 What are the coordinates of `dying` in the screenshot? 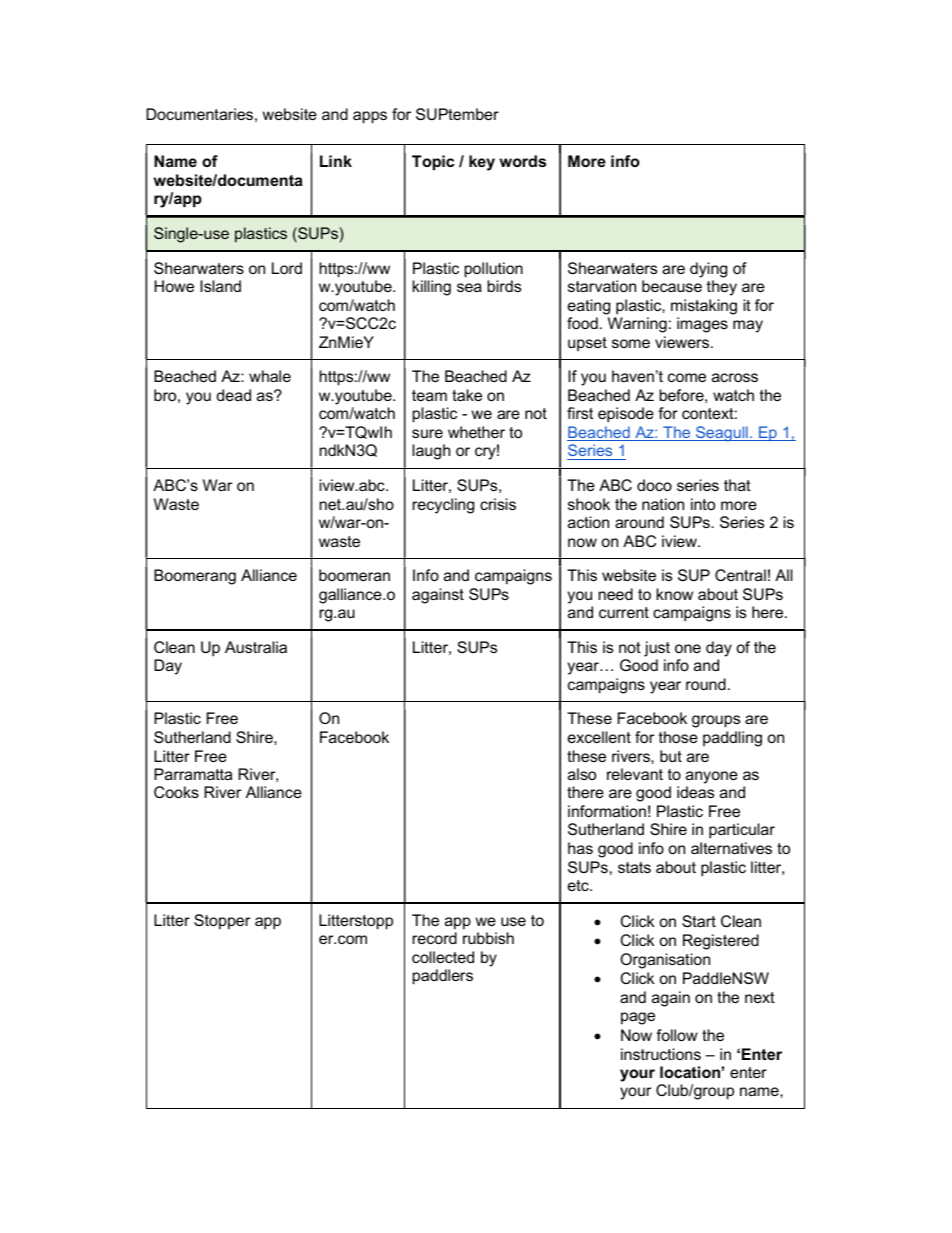 It's located at (708, 270).
